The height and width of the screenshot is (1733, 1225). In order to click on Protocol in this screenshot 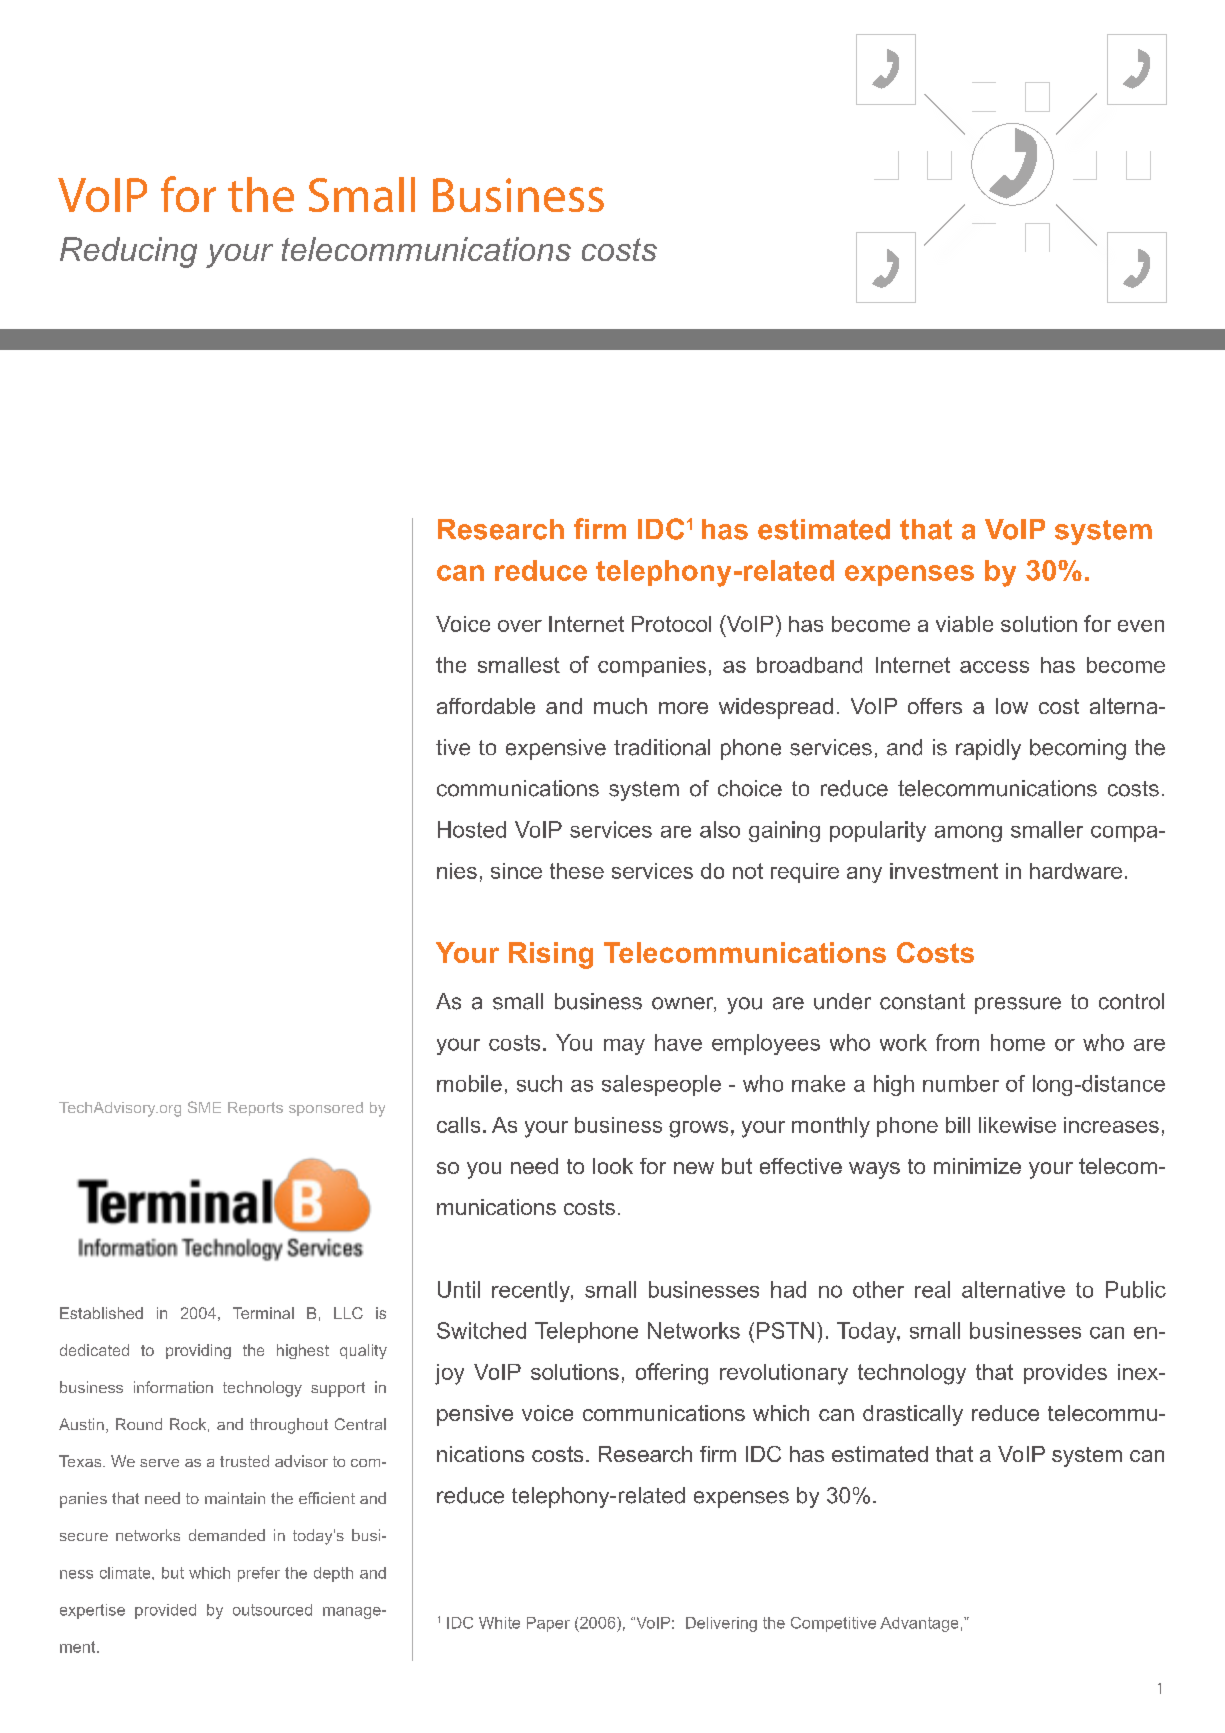, I will do `click(671, 624)`.
